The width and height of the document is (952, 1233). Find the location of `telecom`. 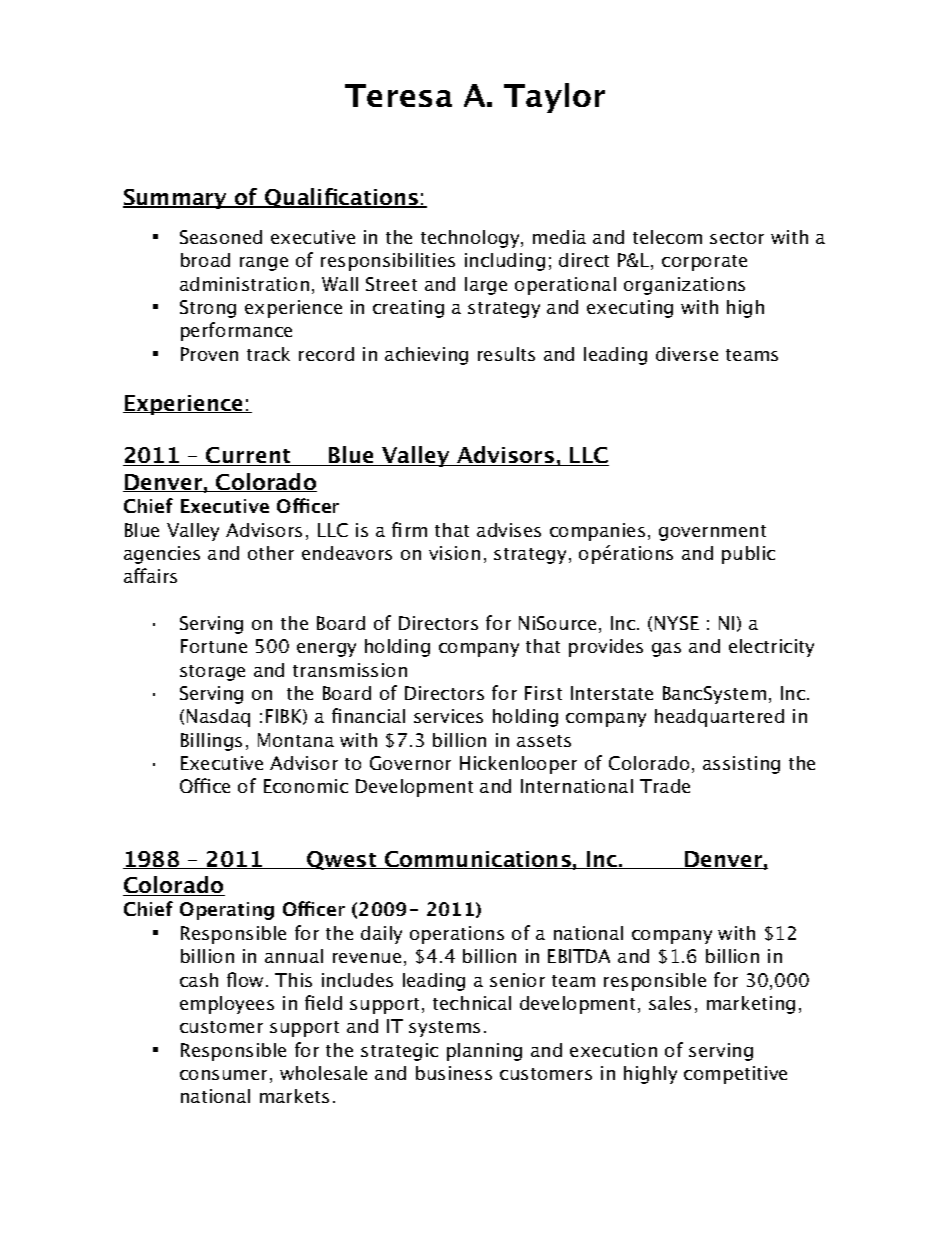

telecom is located at coordinates (667, 237).
